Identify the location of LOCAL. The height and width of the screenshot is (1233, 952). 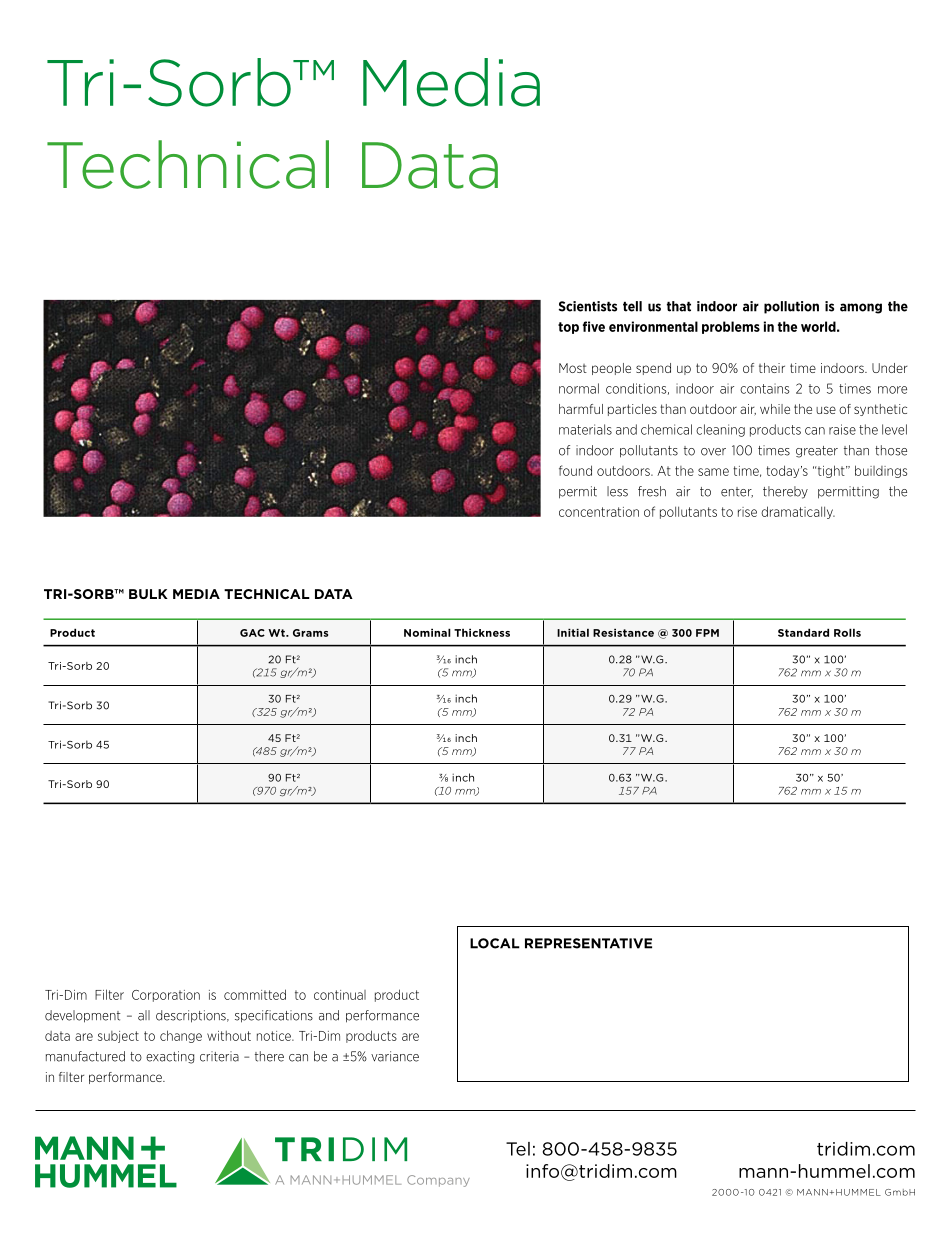
(495, 943).
